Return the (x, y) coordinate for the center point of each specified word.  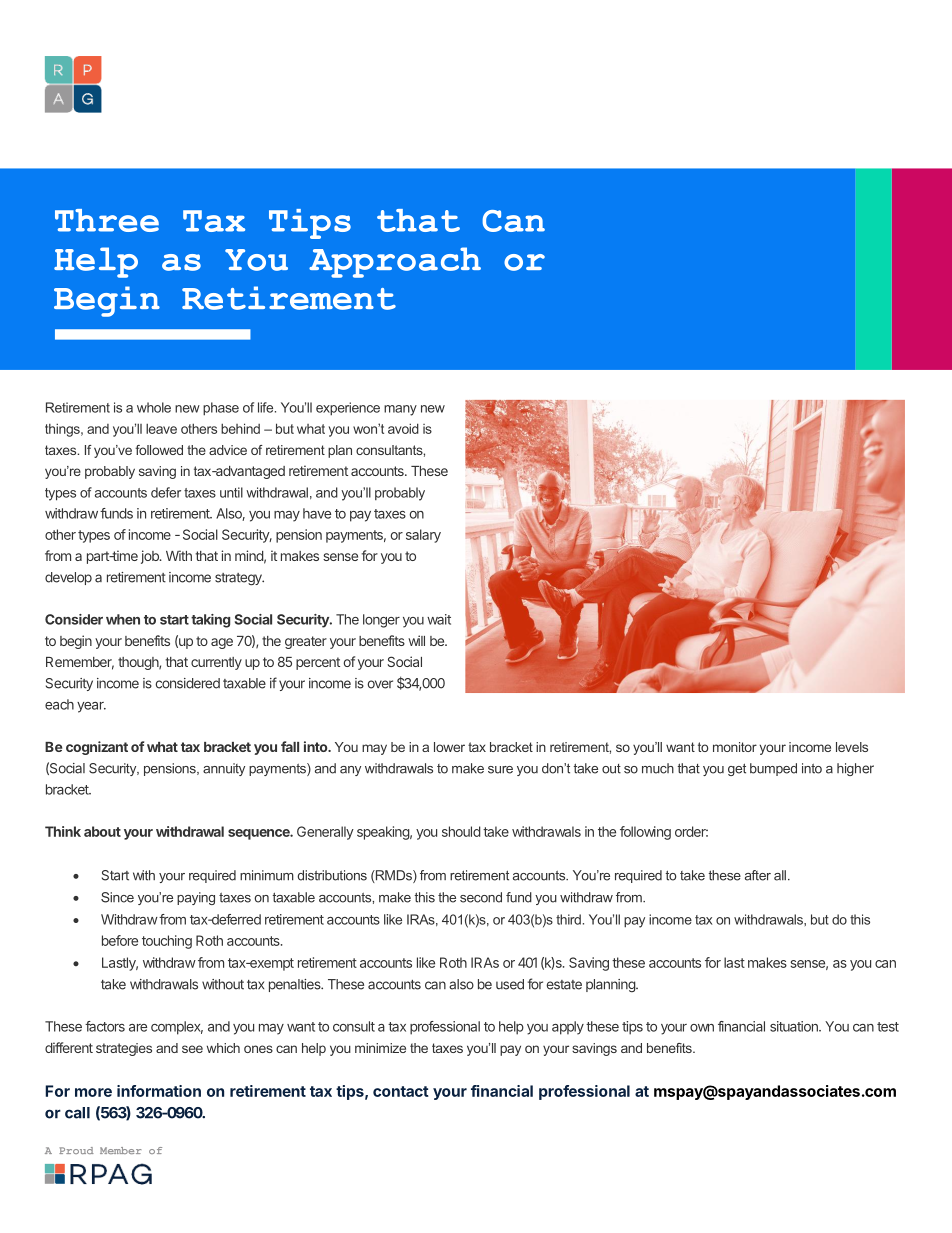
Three (107, 220)
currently (216, 663)
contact (401, 1091)
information (159, 1091)
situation (795, 1026)
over (380, 684)
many (400, 410)
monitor (735, 747)
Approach (395, 262)
